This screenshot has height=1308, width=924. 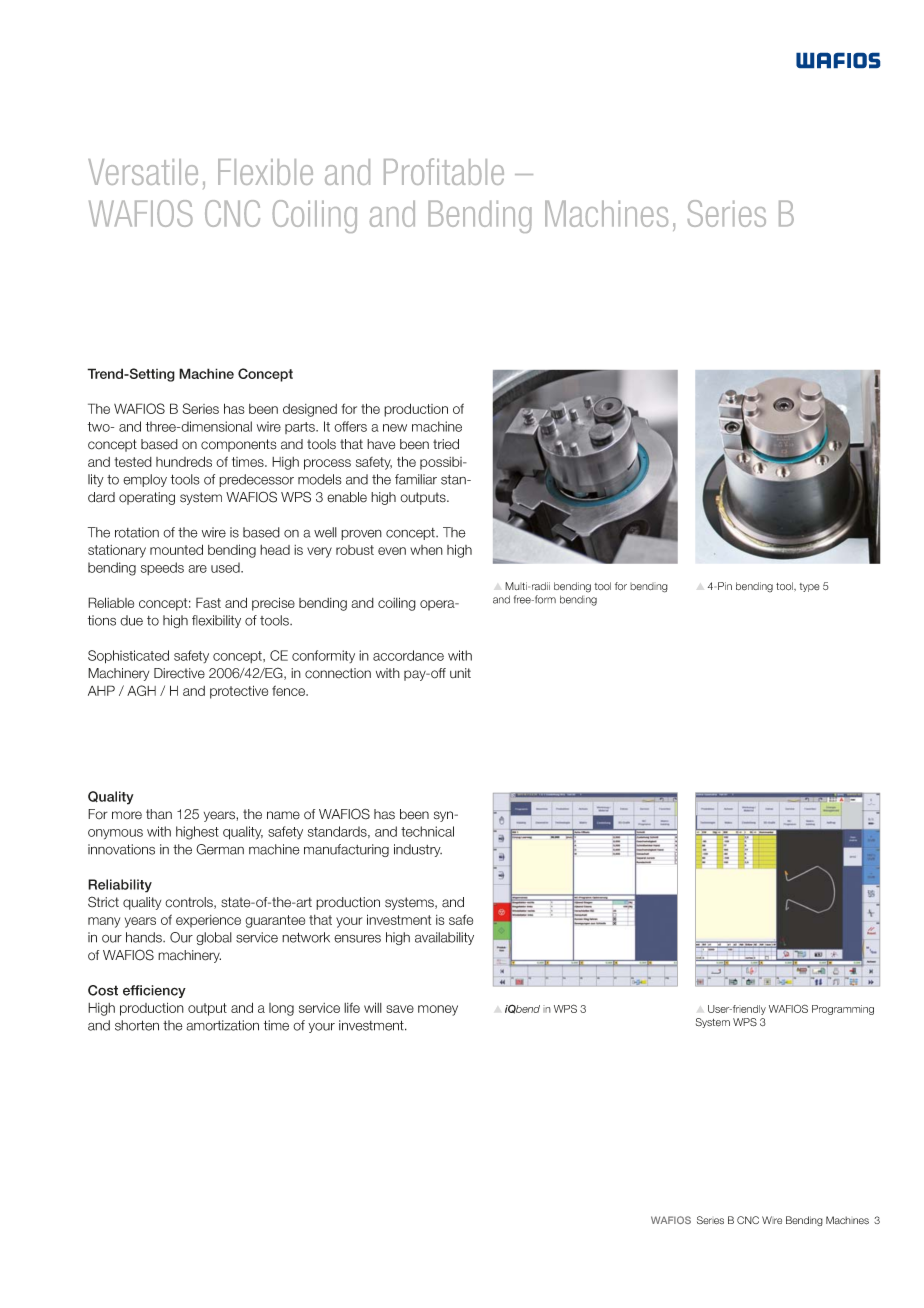 I want to click on Flexible, so click(x=265, y=172).
